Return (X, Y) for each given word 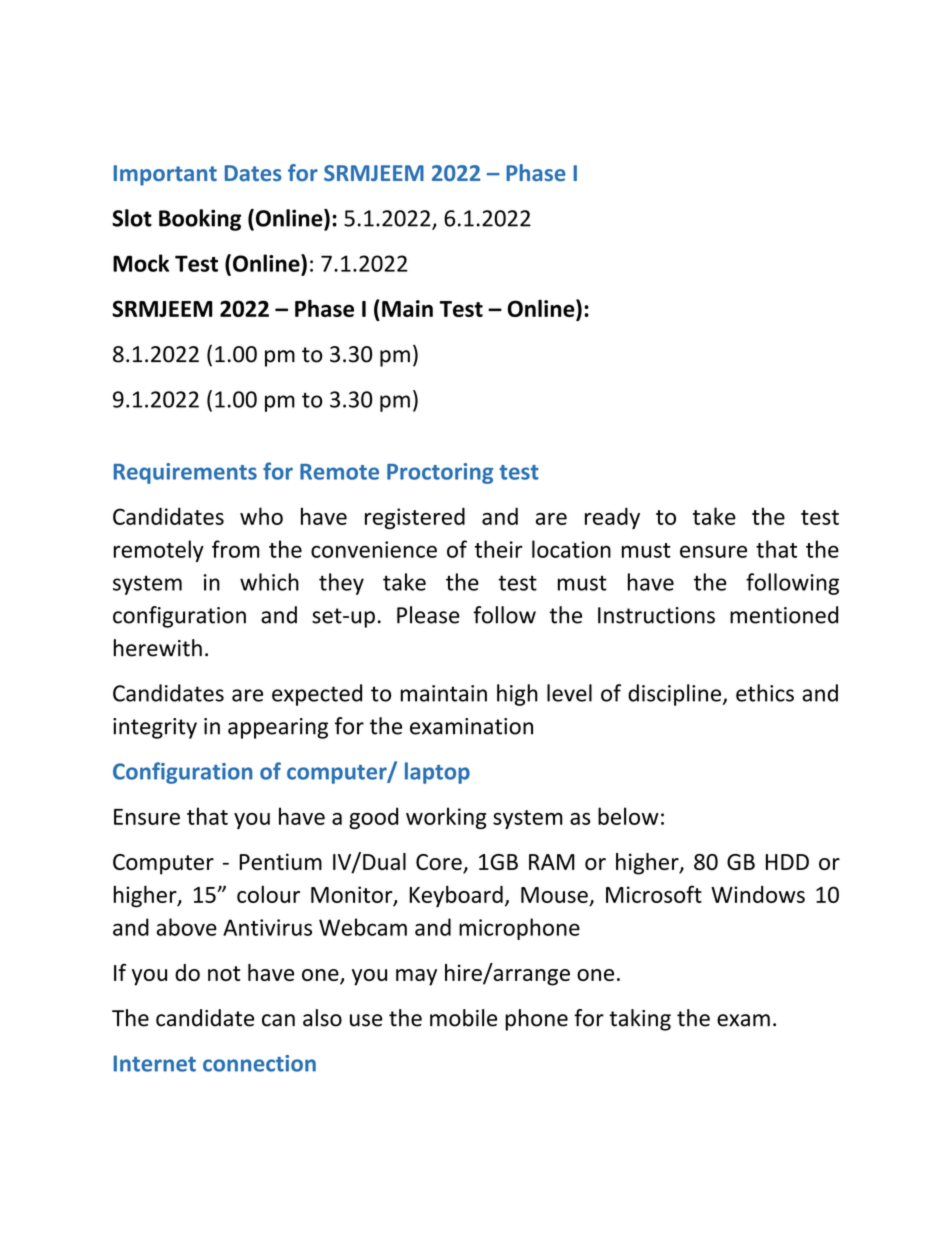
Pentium (280, 861)
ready (612, 518)
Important (165, 175)
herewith (158, 648)
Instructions (656, 615)
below (628, 816)
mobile (463, 1018)
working (446, 818)
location (571, 549)
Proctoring (440, 473)
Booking (200, 220)
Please (428, 615)
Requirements (185, 473)
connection (259, 1063)
